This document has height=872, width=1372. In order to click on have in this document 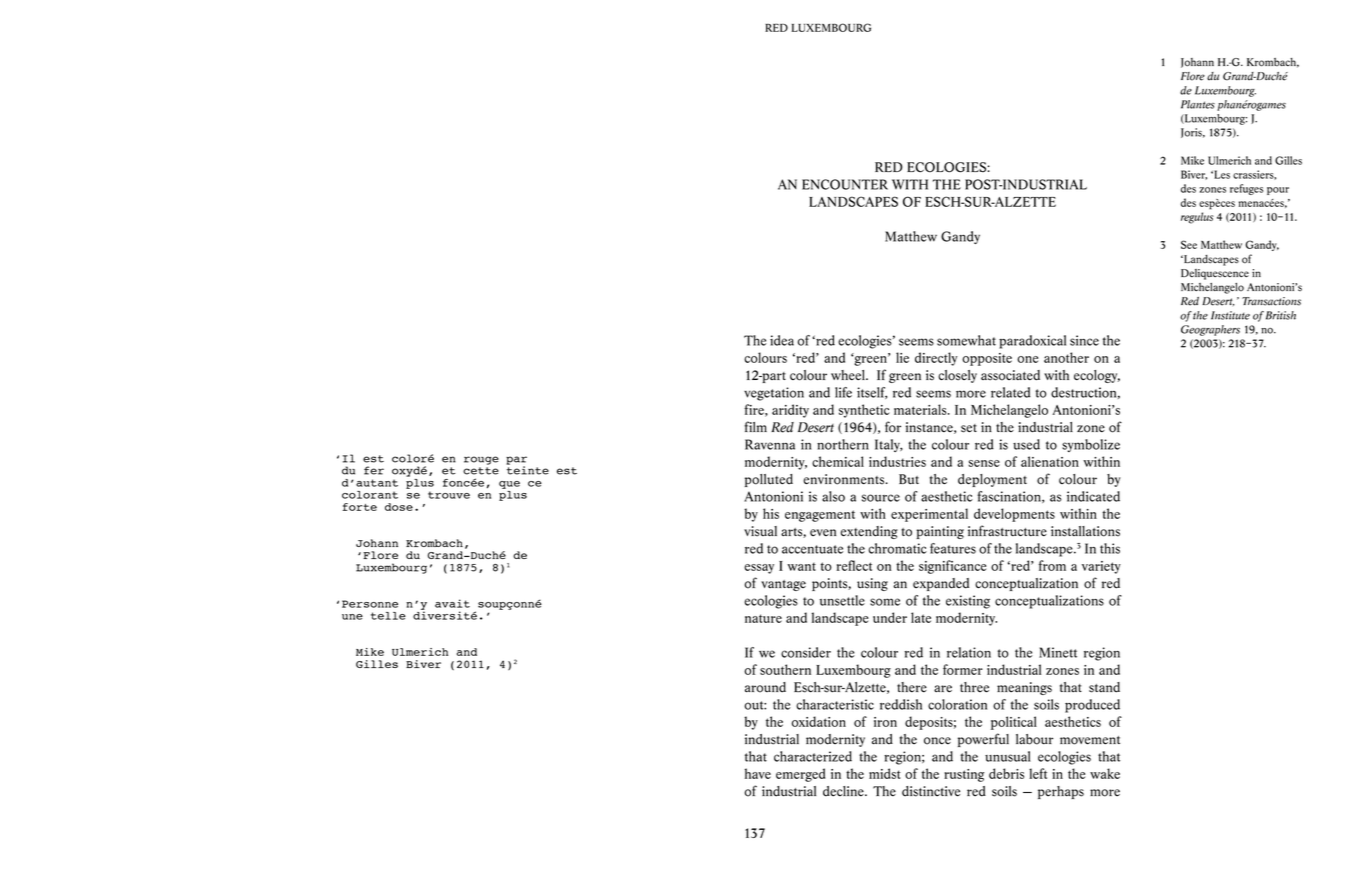, I will do `click(758, 773)`.
